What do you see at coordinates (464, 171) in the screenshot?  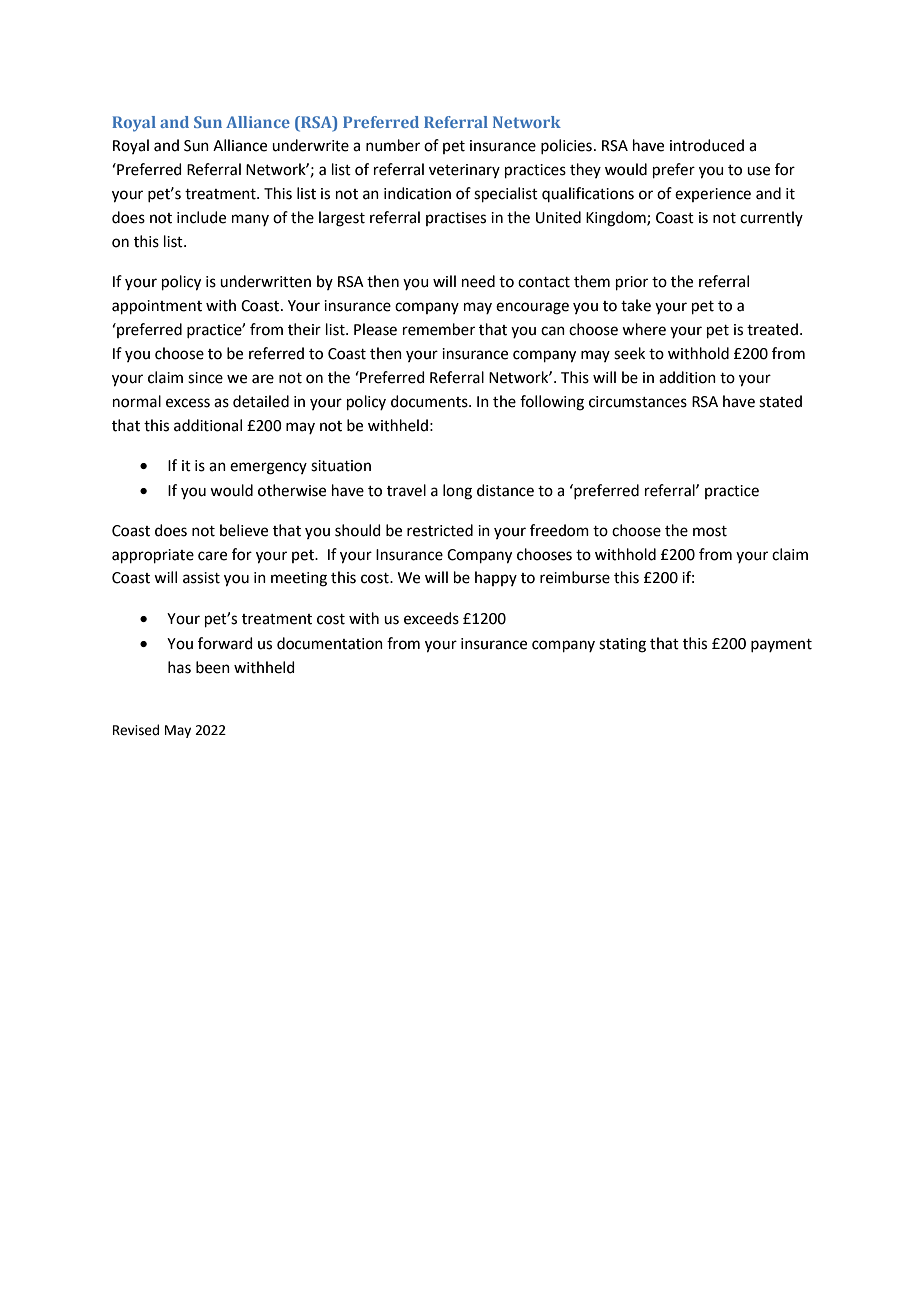 I see `veterinary` at bounding box center [464, 171].
